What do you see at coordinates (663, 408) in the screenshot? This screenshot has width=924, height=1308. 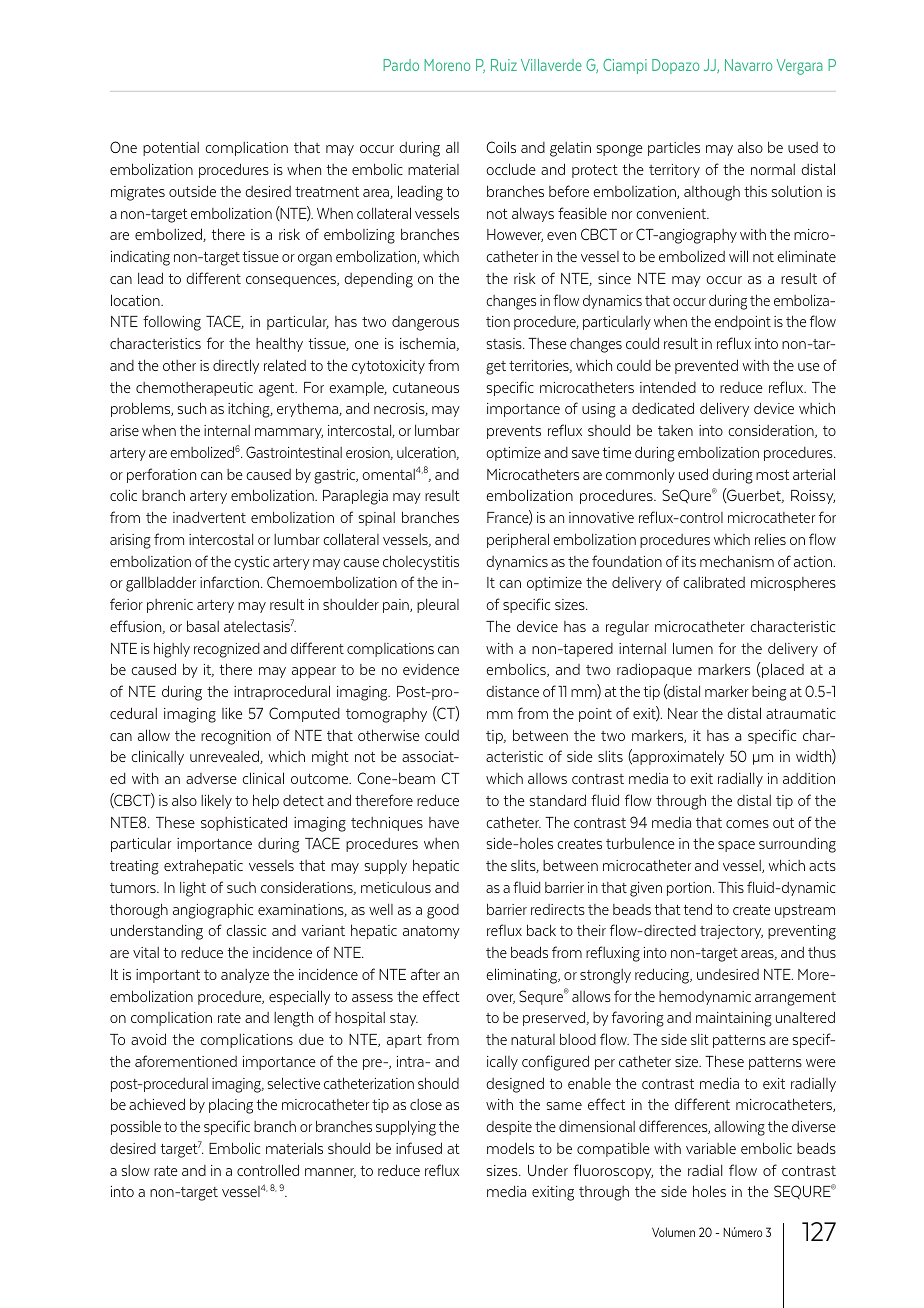 I see `dedicated` at bounding box center [663, 408].
